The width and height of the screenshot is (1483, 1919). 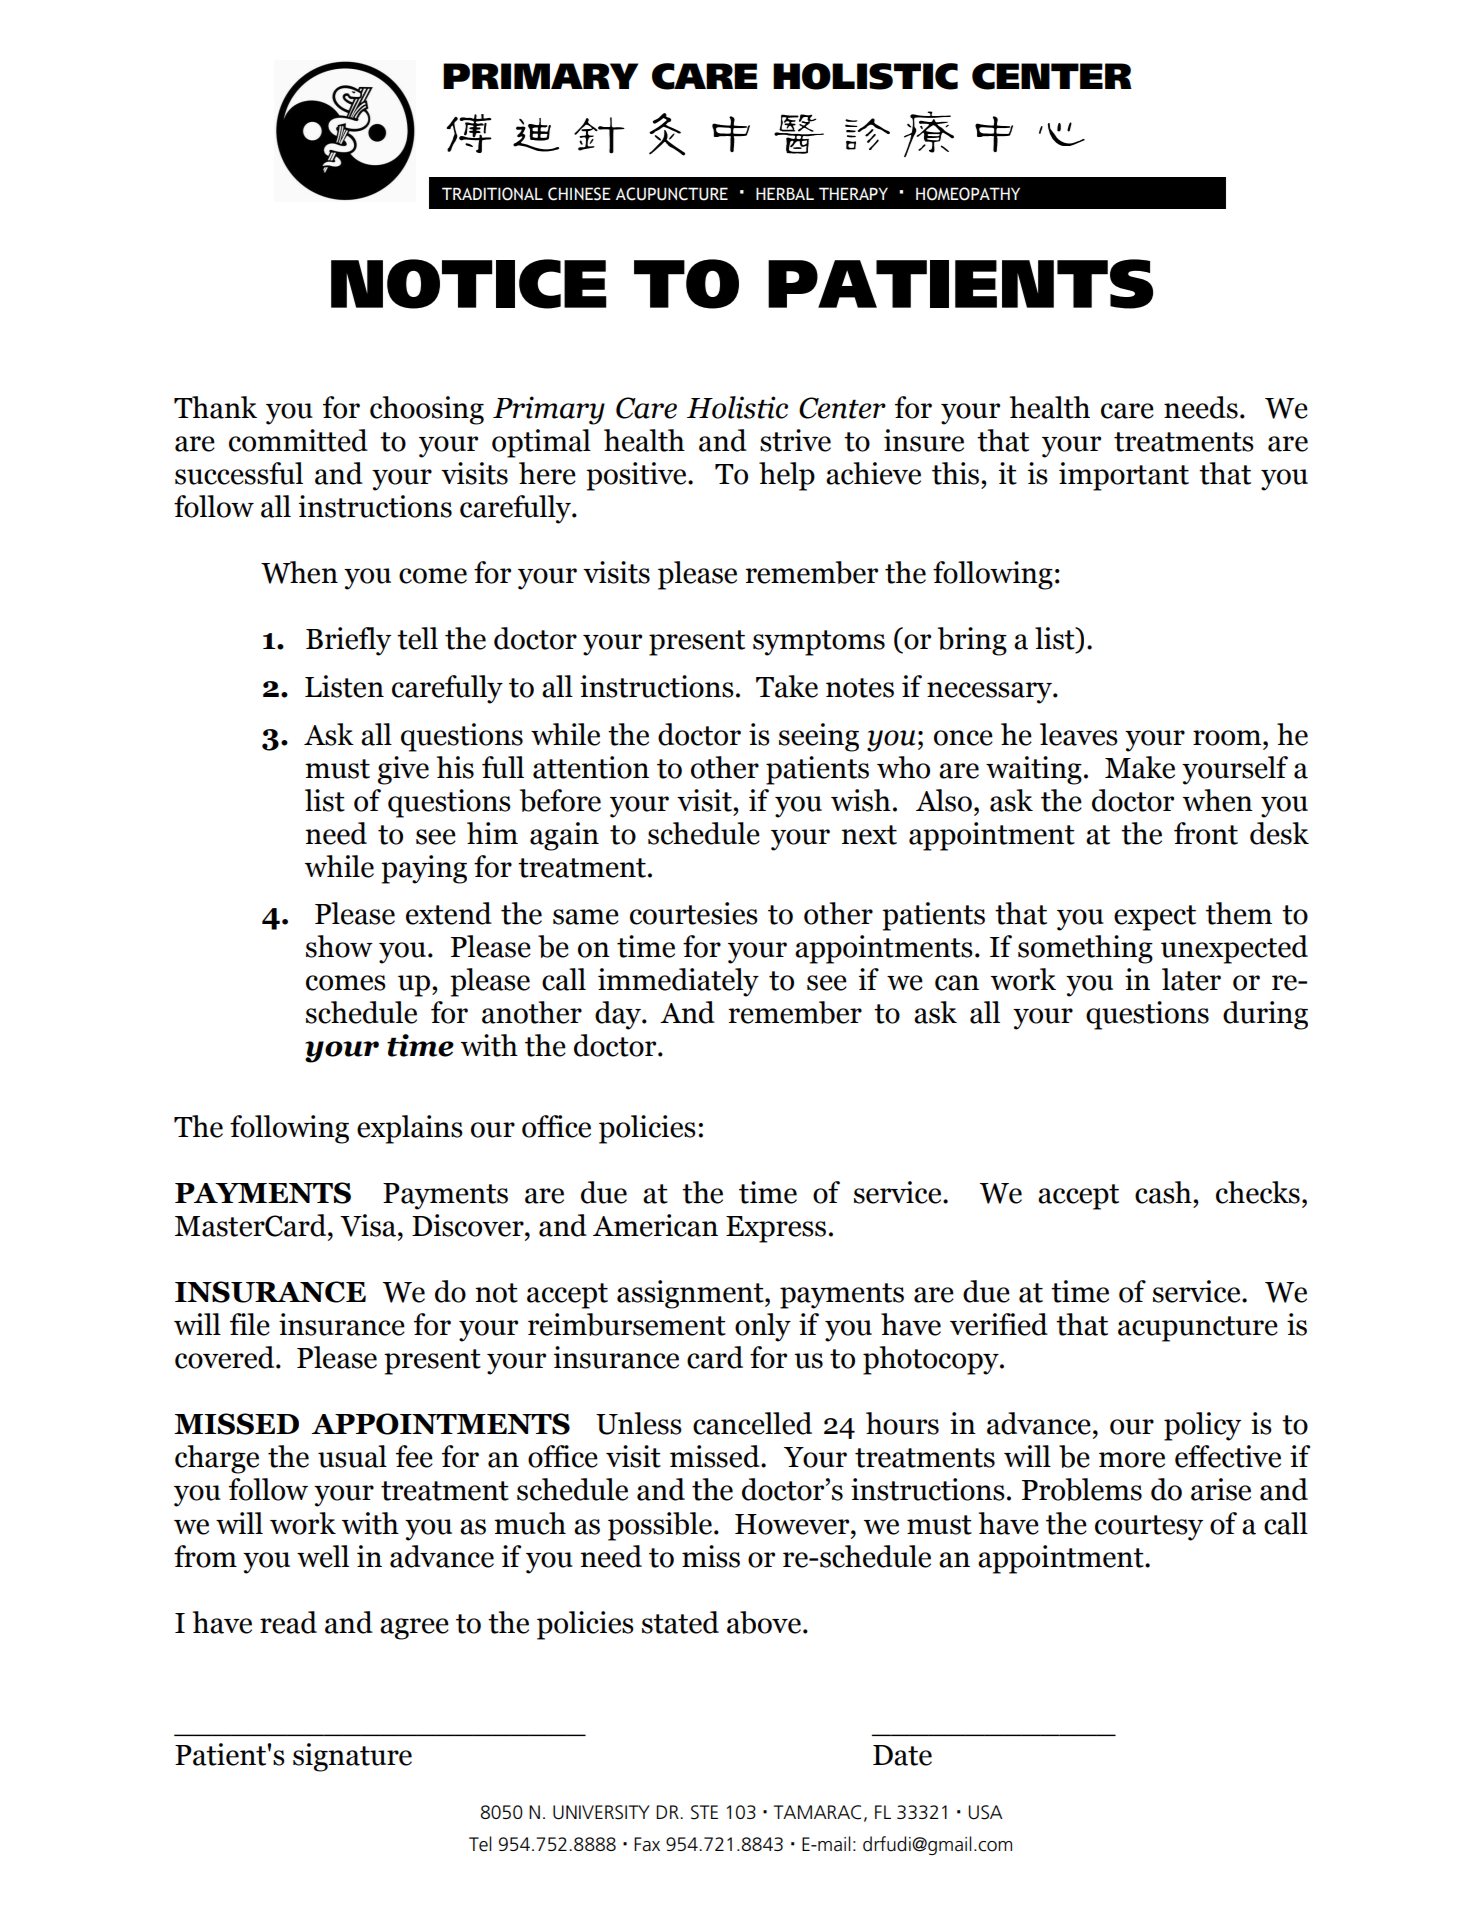 What do you see at coordinates (678, 982) in the screenshot?
I see `immediately` at bounding box center [678, 982].
